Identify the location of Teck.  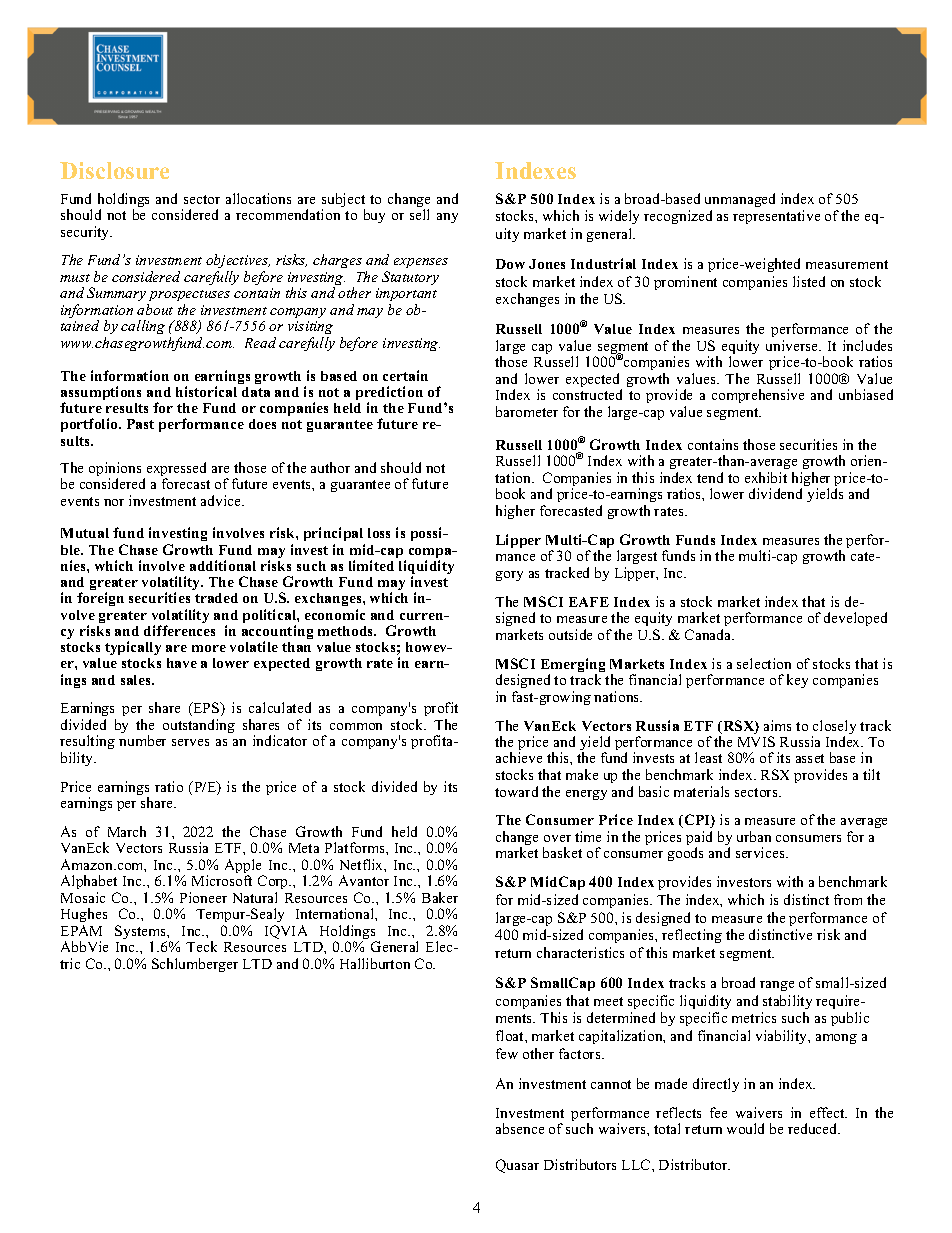
(201, 946).
